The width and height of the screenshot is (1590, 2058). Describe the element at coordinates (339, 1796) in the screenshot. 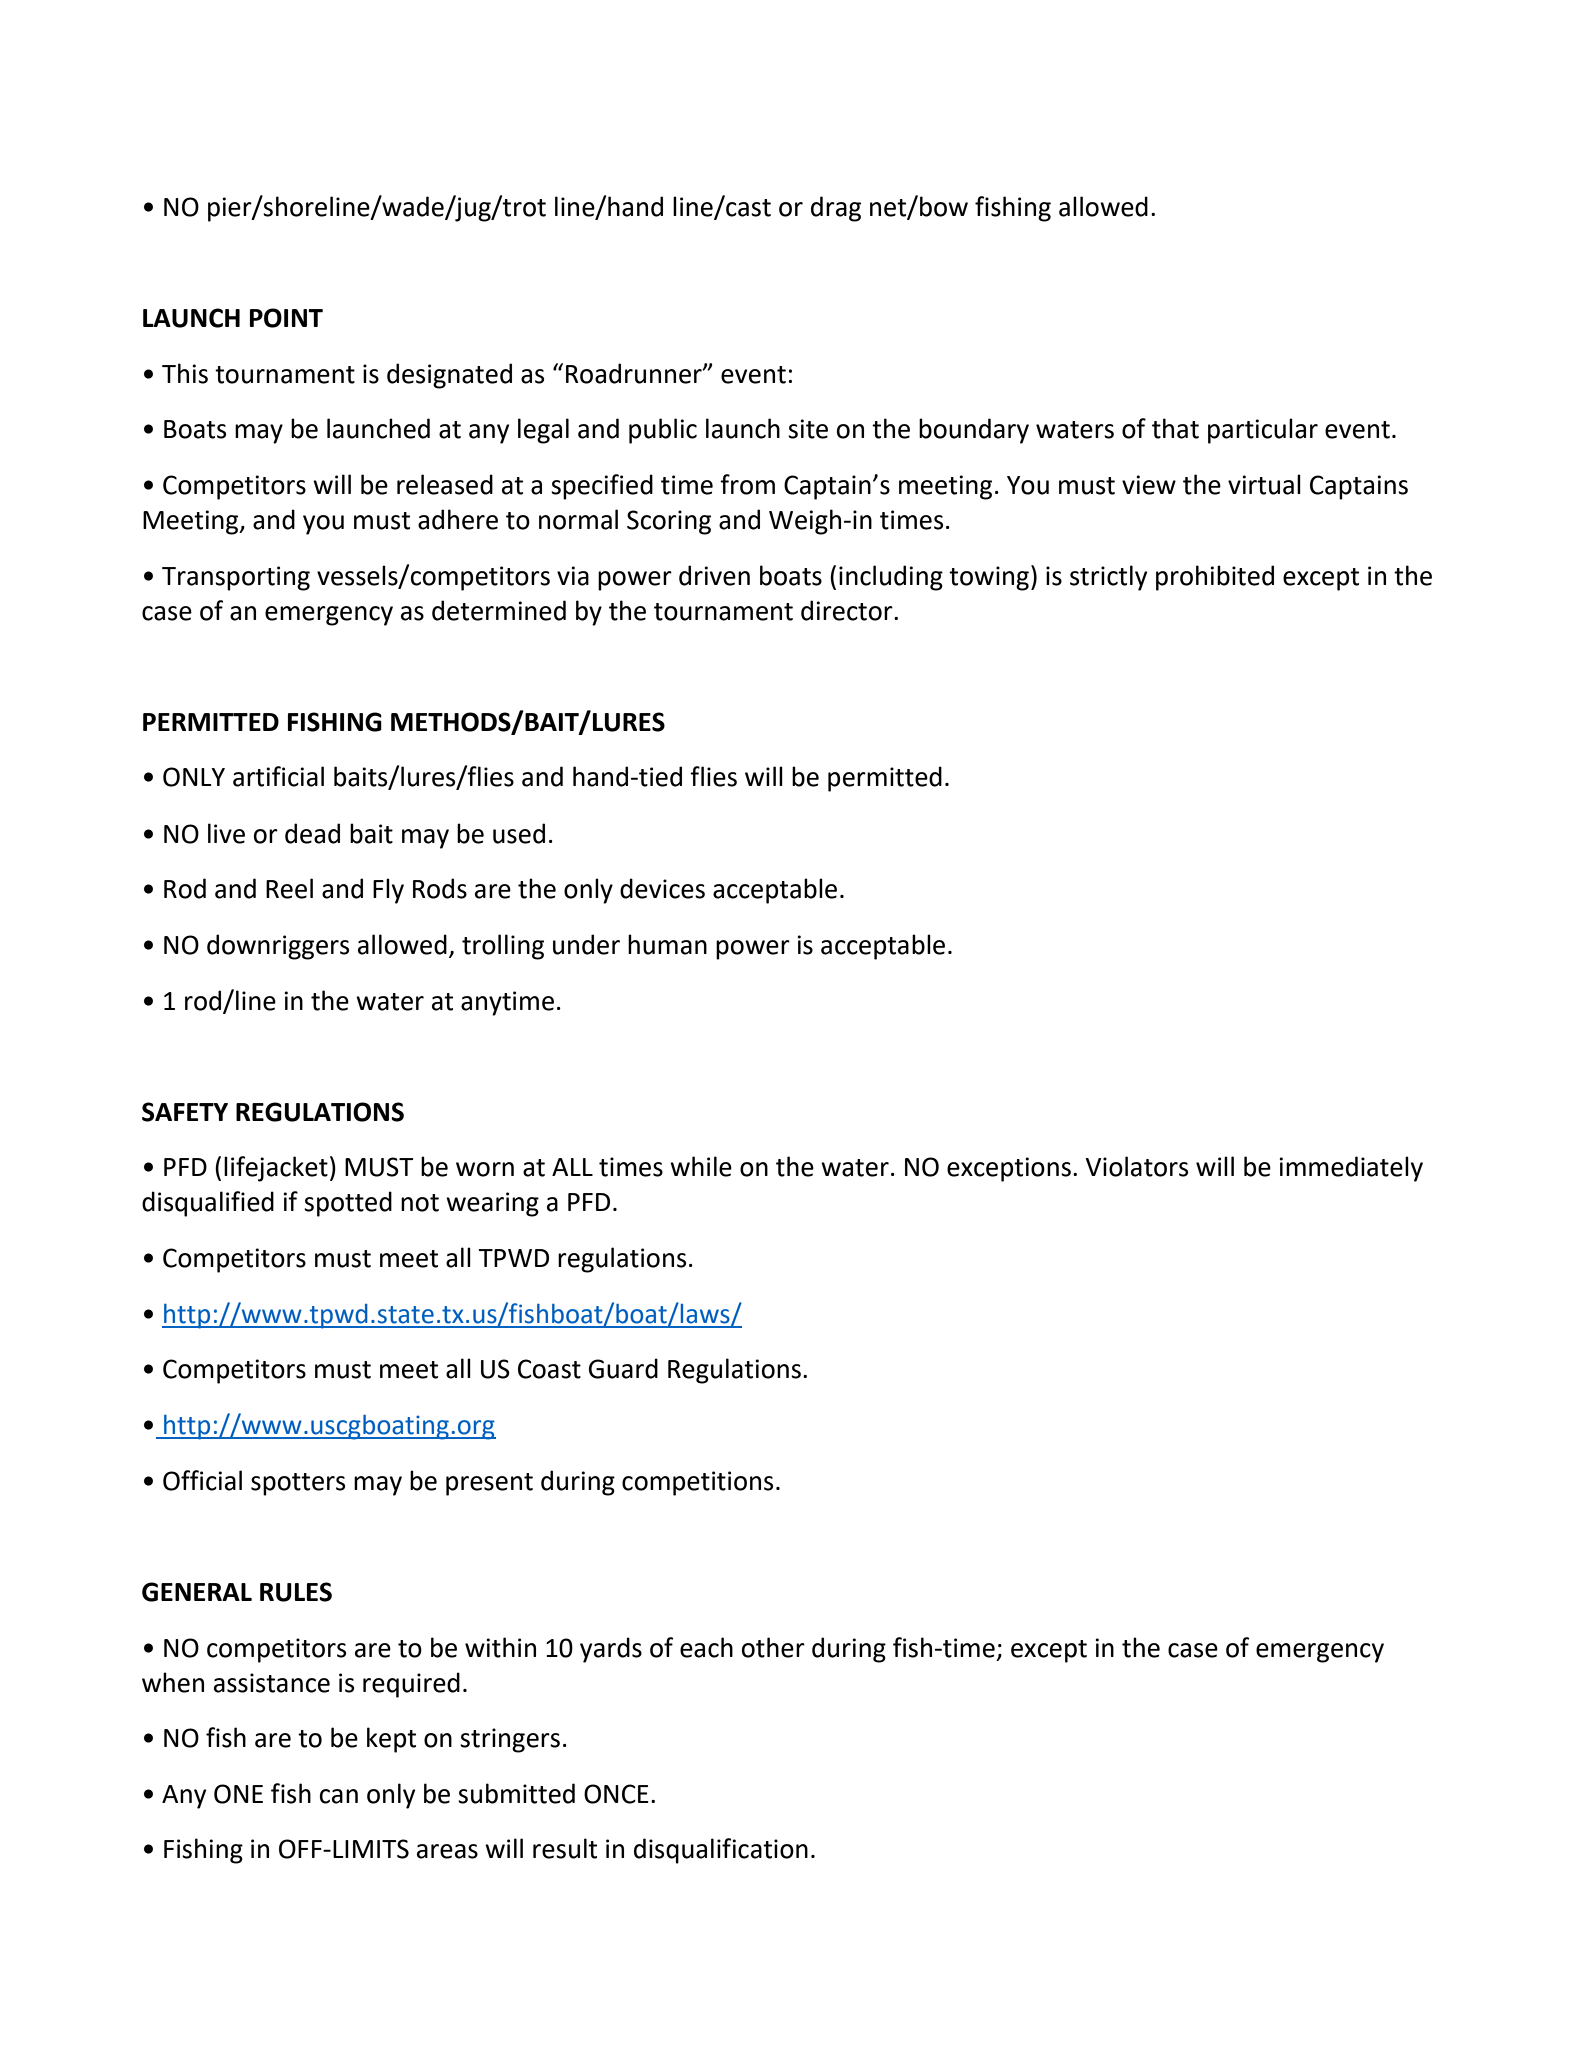

I see `can` at that location.
